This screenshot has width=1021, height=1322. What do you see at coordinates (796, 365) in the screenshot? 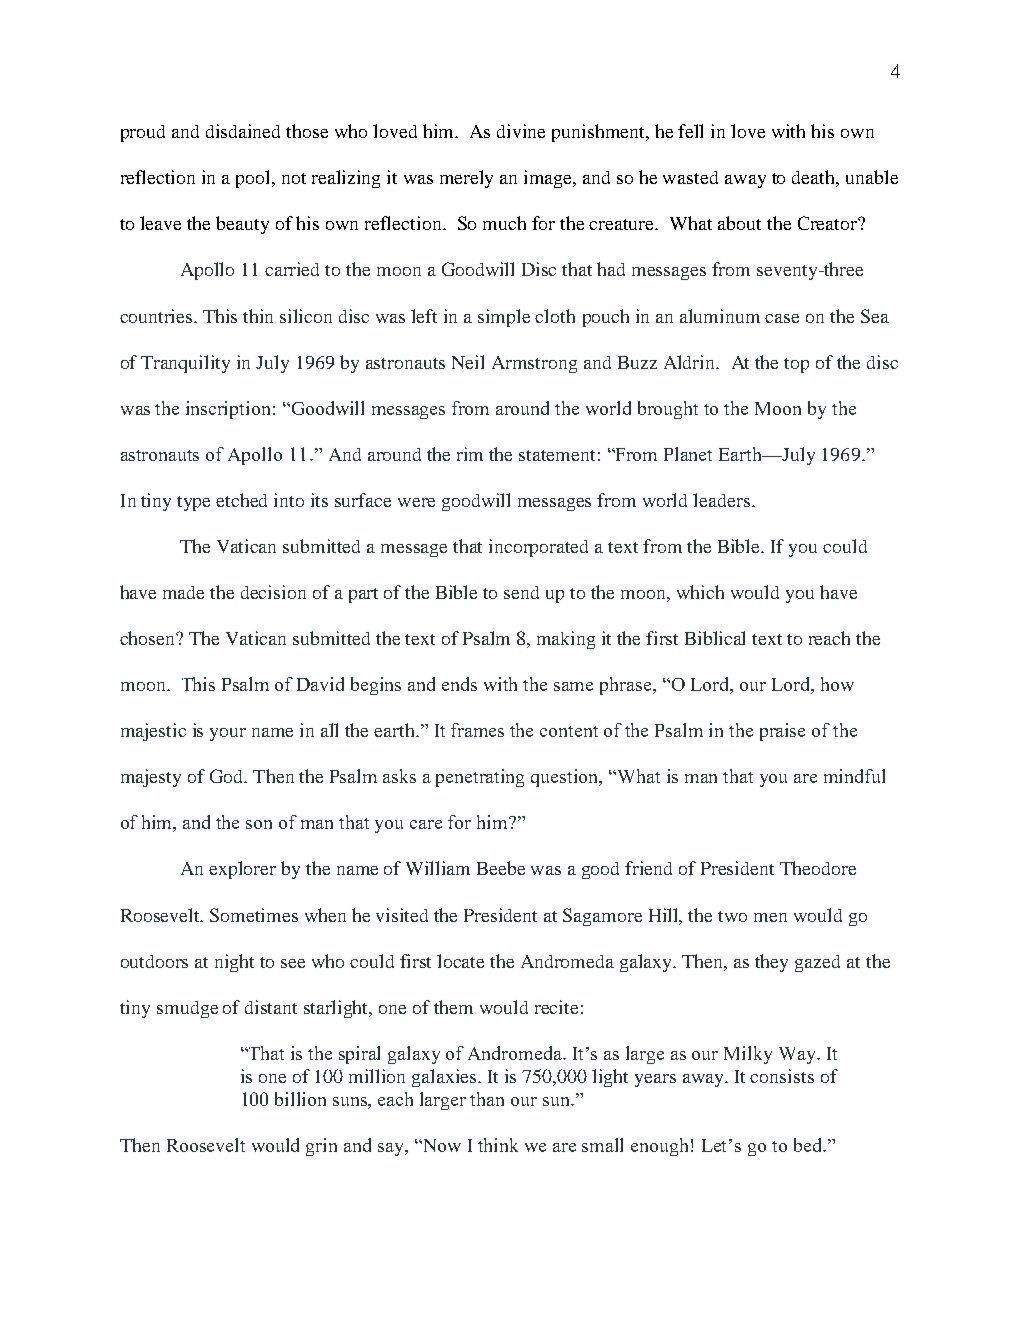
I see `top` at bounding box center [796, 365].
